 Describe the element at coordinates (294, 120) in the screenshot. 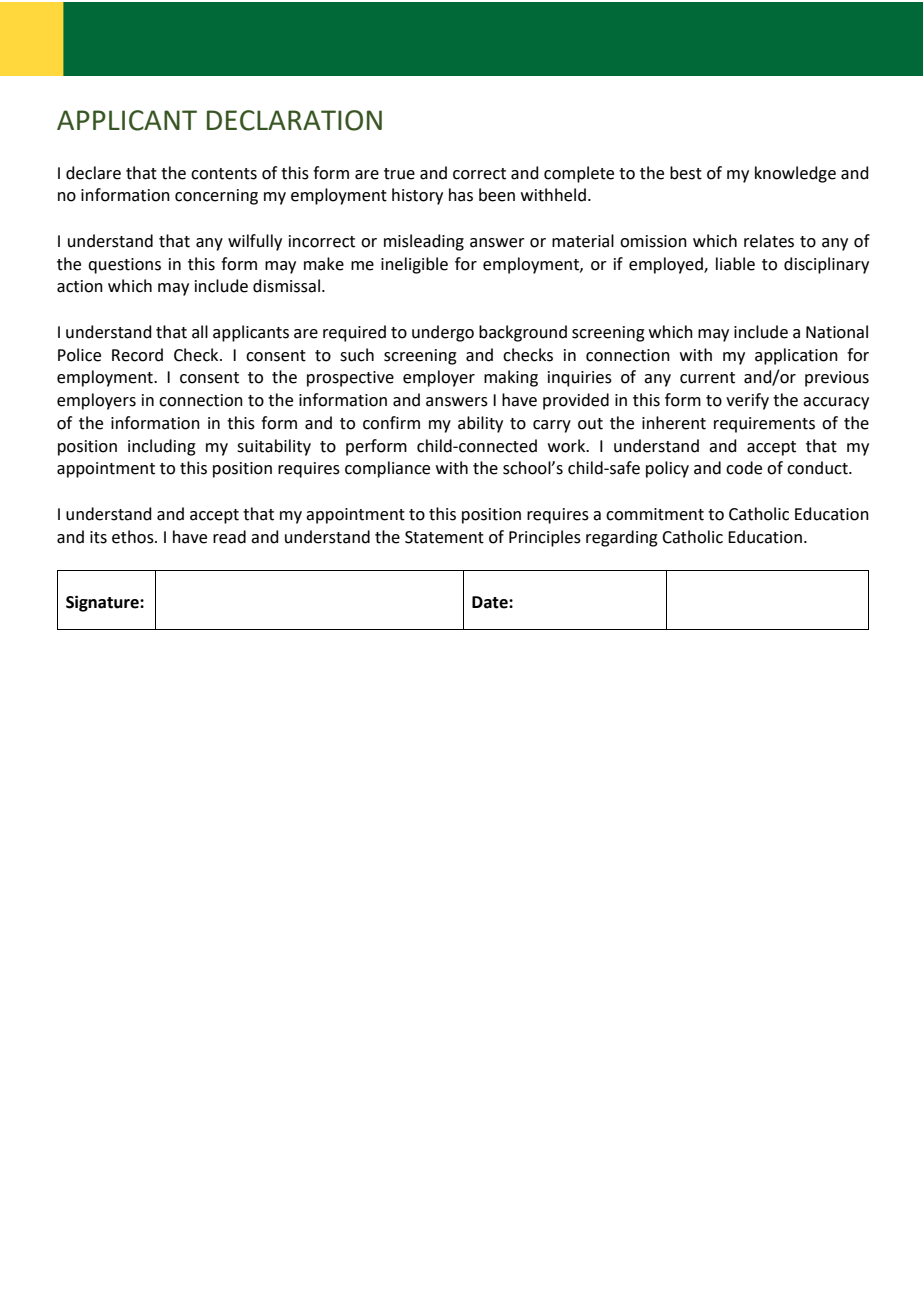

I see `DECLARATION` at that location.
